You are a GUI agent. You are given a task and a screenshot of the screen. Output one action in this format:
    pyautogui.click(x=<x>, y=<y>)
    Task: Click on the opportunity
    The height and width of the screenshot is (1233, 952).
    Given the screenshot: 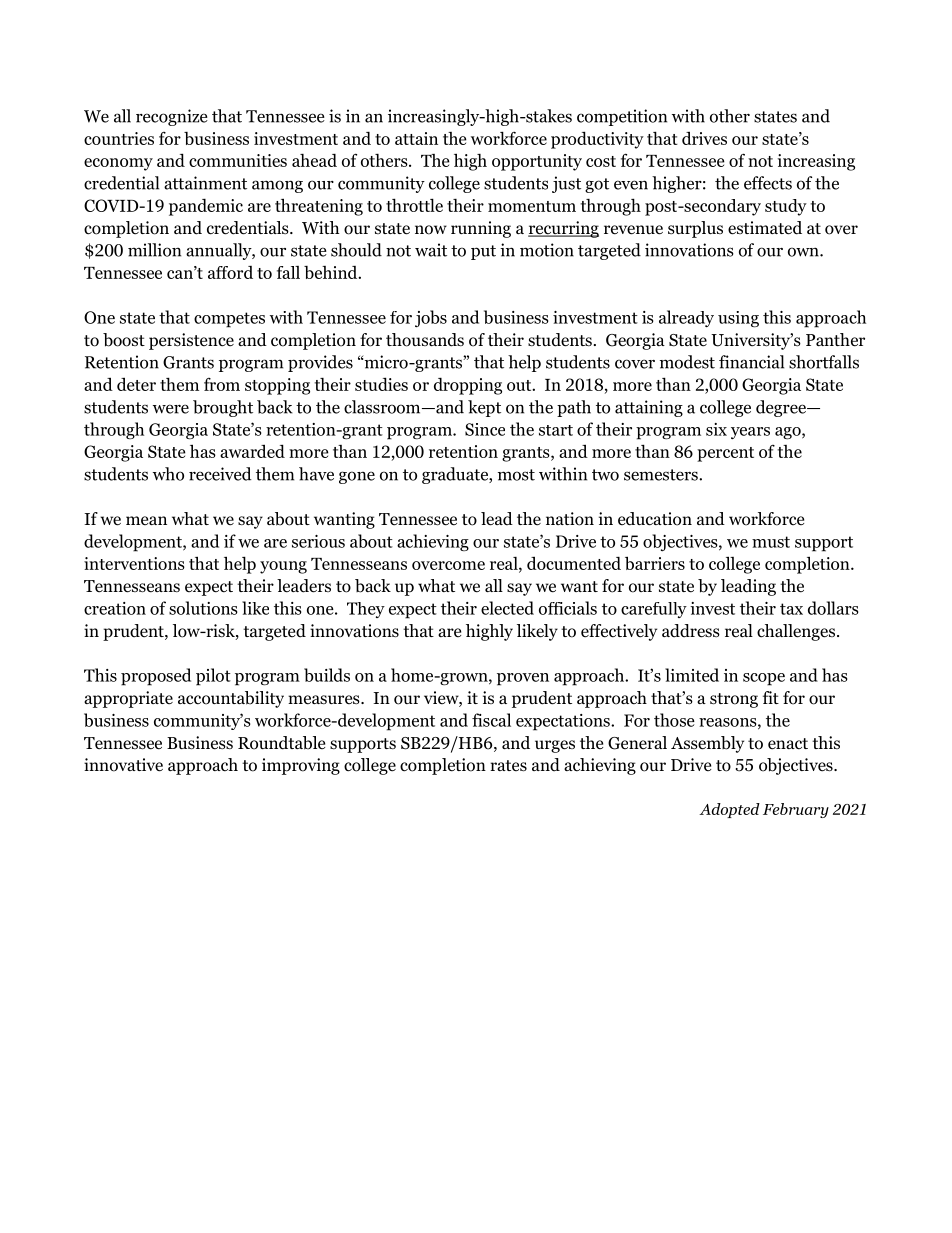 What is the action you would take?
    pyautogui.click(x=537, y=162)
